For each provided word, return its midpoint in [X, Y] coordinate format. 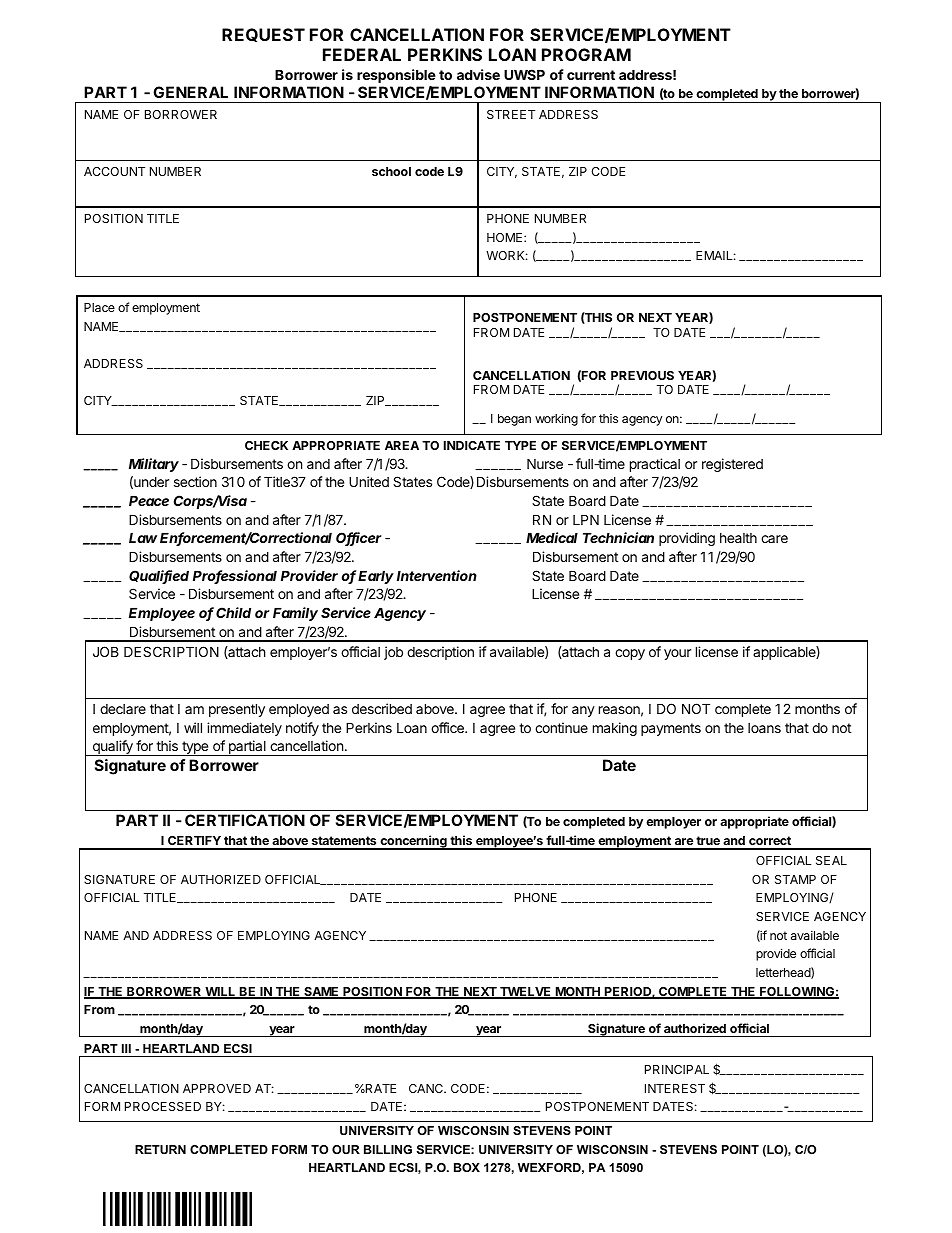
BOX [467, 1167]
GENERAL [190, 92]
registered [732, 465]
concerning [413, 842]
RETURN [160, 1149]
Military [154, 465]
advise [478, 74]
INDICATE [472, 445]
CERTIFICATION [245, 820]
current [591, 75]
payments [671, 729]
